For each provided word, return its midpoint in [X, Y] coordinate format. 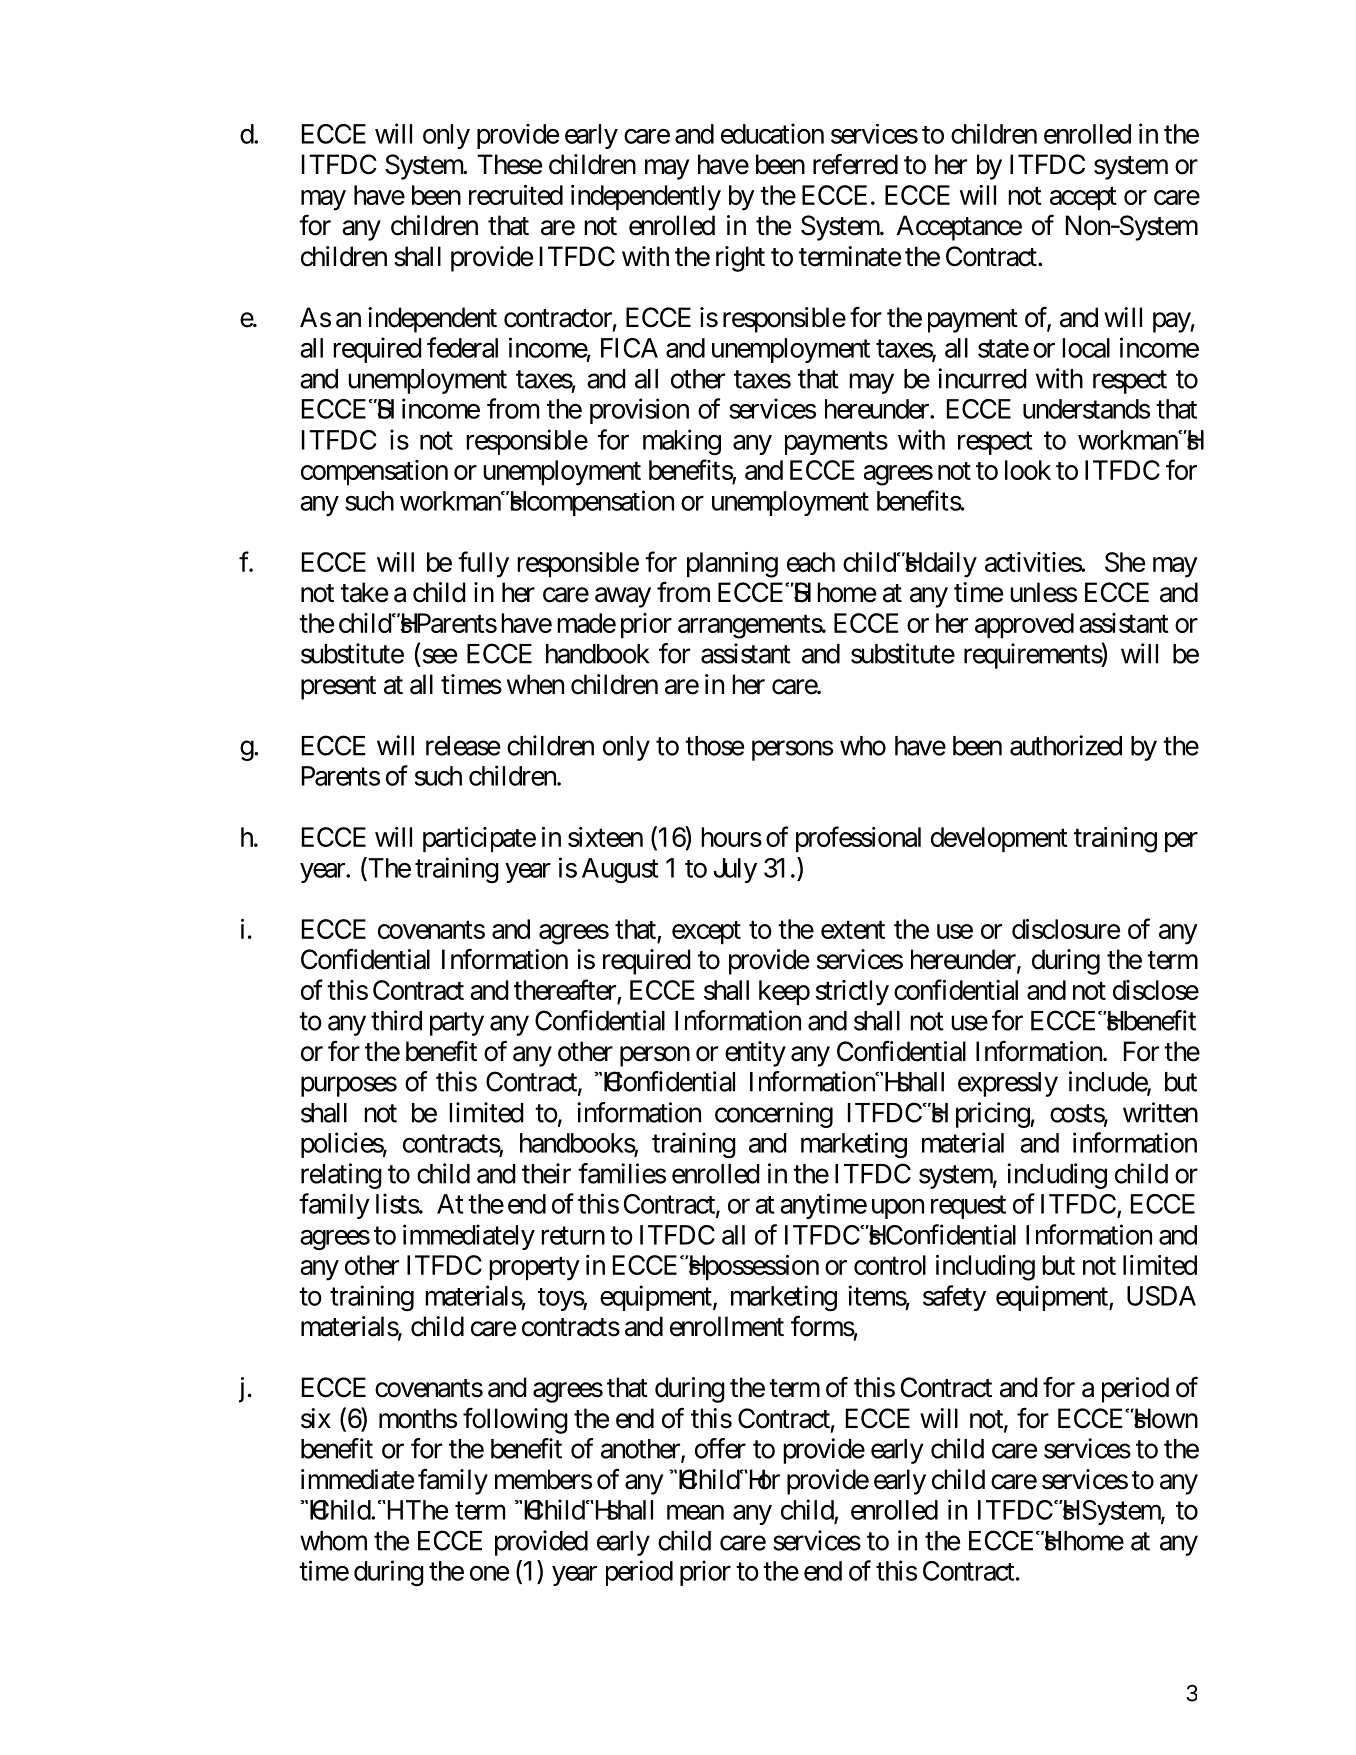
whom [333, 1541]
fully [483, 564]
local [1086, 348]
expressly [1008, 1084]
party [457, 1024]
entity [755, 1054]
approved [1024, 625]
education [772, 133]
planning [732, 565]
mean [695, 1512]
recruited [516, 195]
